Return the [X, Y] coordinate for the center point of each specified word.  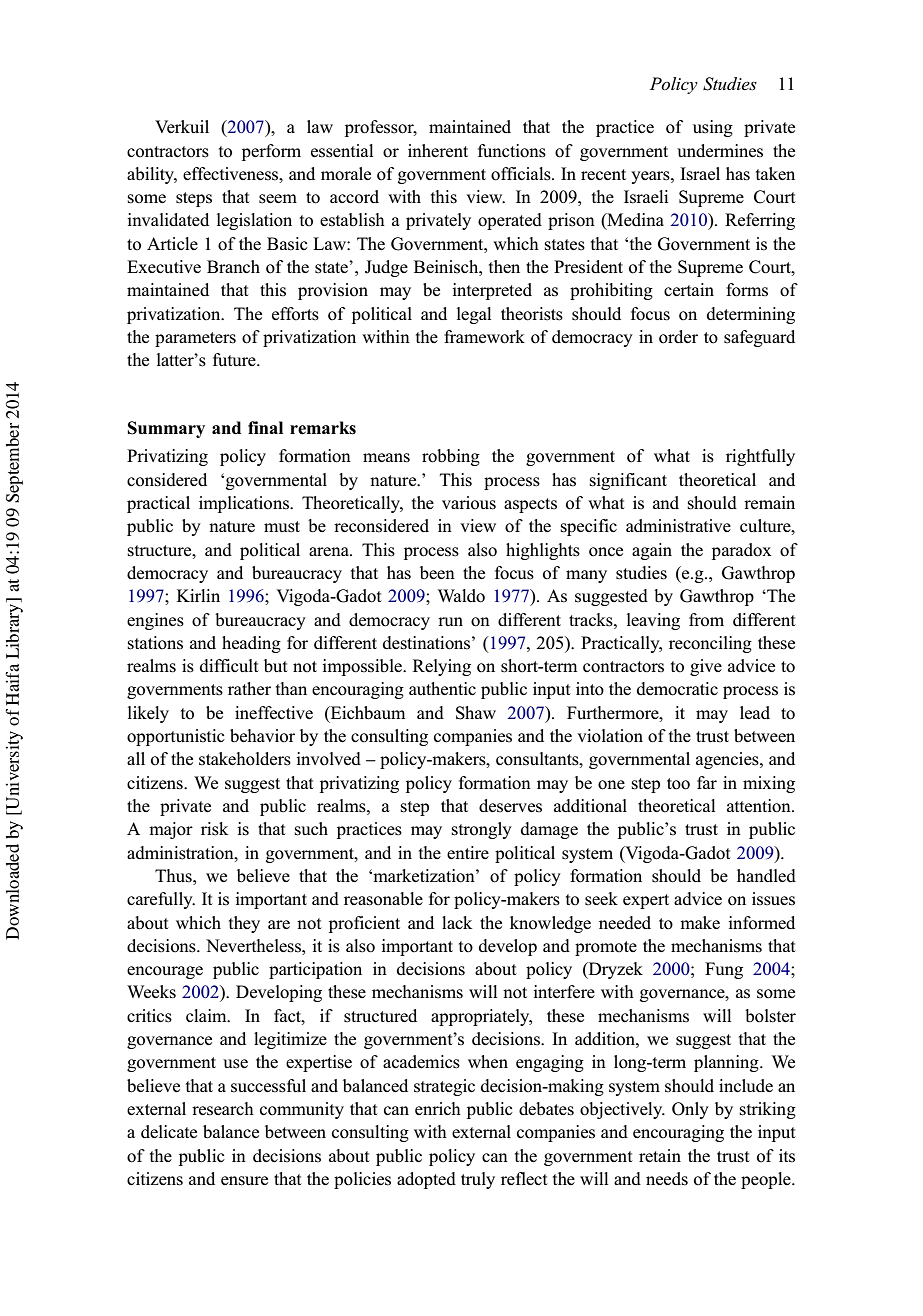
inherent [438, 150]
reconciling [710, 644]
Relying [442, 667]
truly [478, 1180]
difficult [229, 666]
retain [660, 1155]
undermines [720, 151]
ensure [244, 1181]
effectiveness [232, 174]
